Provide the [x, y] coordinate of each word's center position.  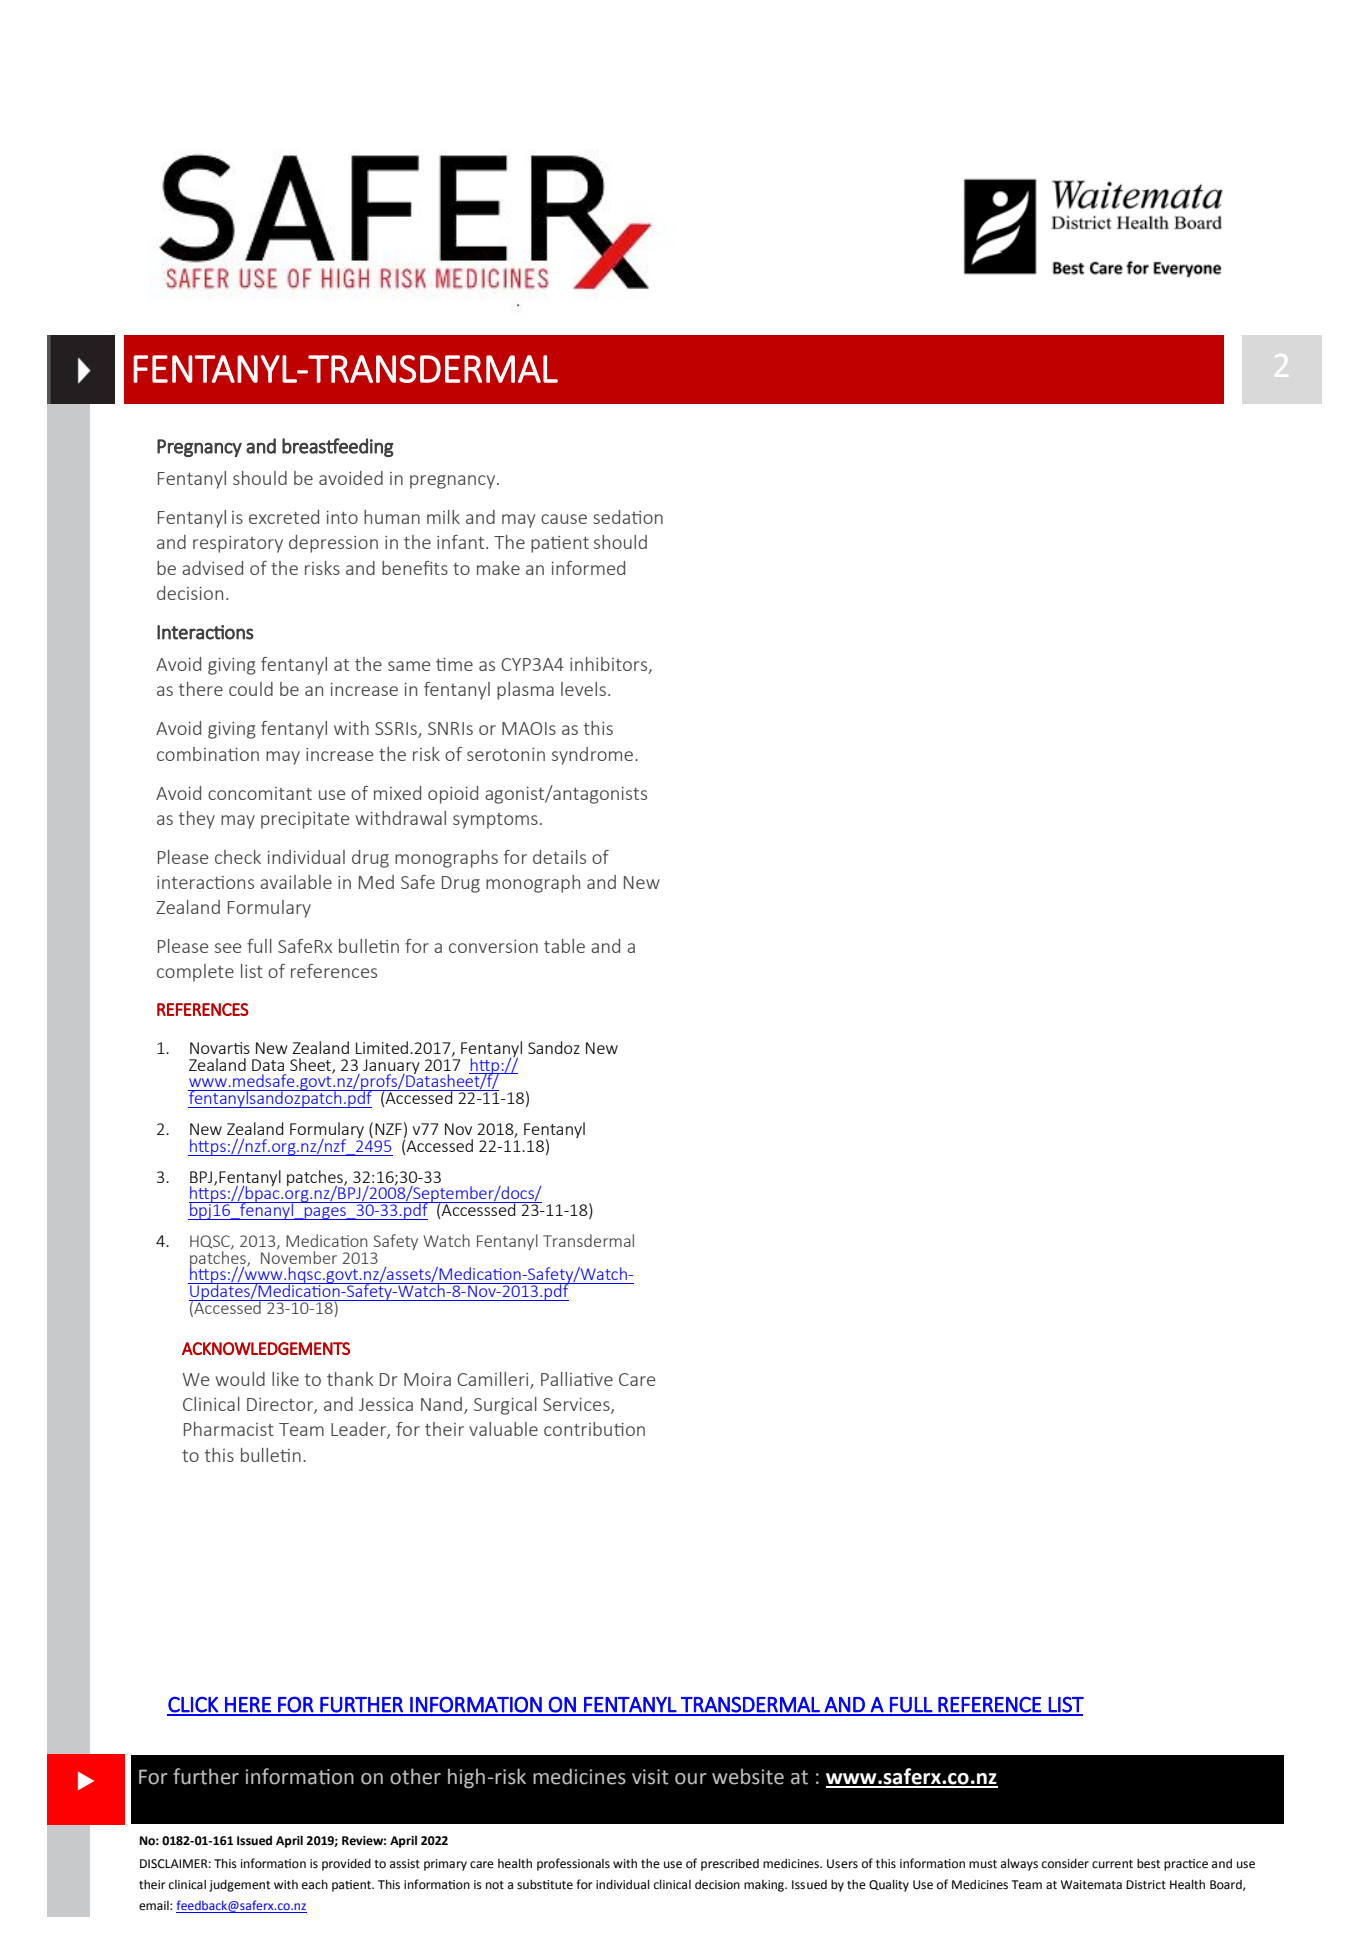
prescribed [730, 1864]
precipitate [305, 820]
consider [1065, 1863]
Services [577, 1406]
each [315, 1884]
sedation [628, 517]
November [299, 1256]
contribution [594, 1429]
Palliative [577, 1379]
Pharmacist [229, 1429]
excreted [284, 517]
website [748, 1776]
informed [588, 568]
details [559, 857]
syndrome [594, 756]
